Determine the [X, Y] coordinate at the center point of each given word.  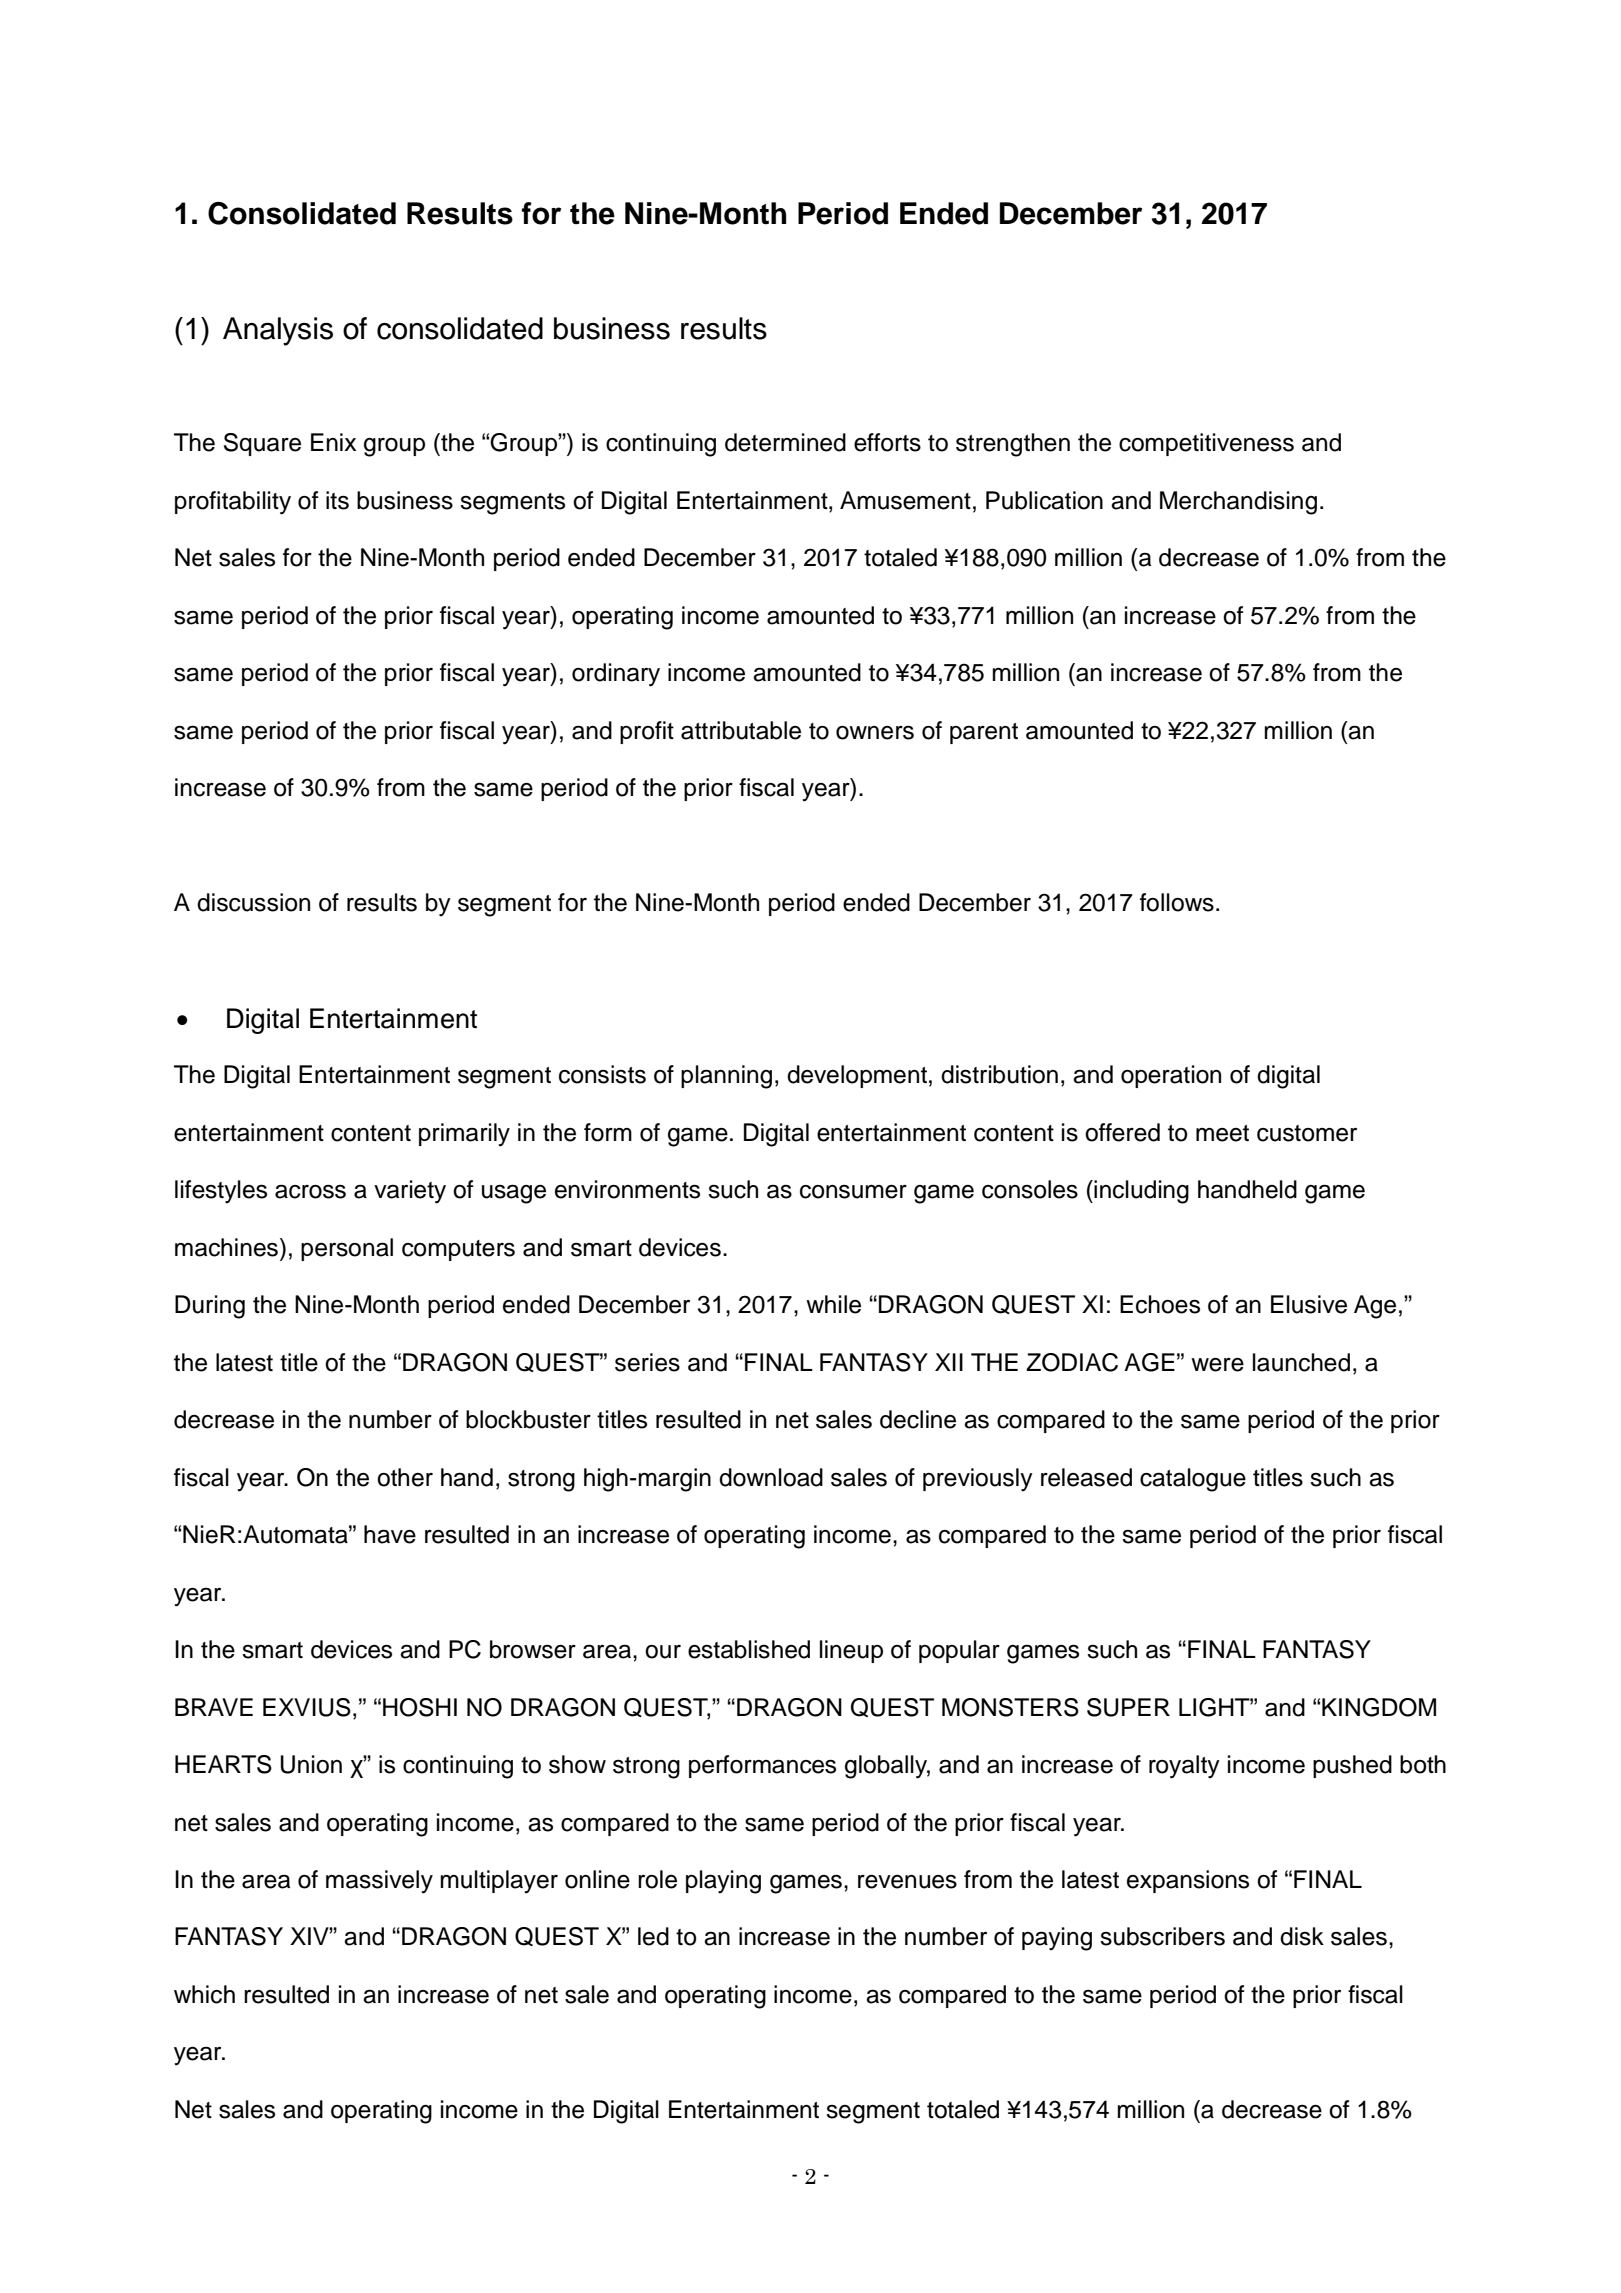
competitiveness [1206, 444]
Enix [333, 442]
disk [1302, 1936]
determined [785, 442]
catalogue [1193, 1480]
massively [379, 1882]
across [310, 1191]
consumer [853, 1192]
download [771, 1477]
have [390, 1534]
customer [1307, 1133]
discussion [253, 902]
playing [723, 1882]
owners [875, 733]
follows [1177, 902]
